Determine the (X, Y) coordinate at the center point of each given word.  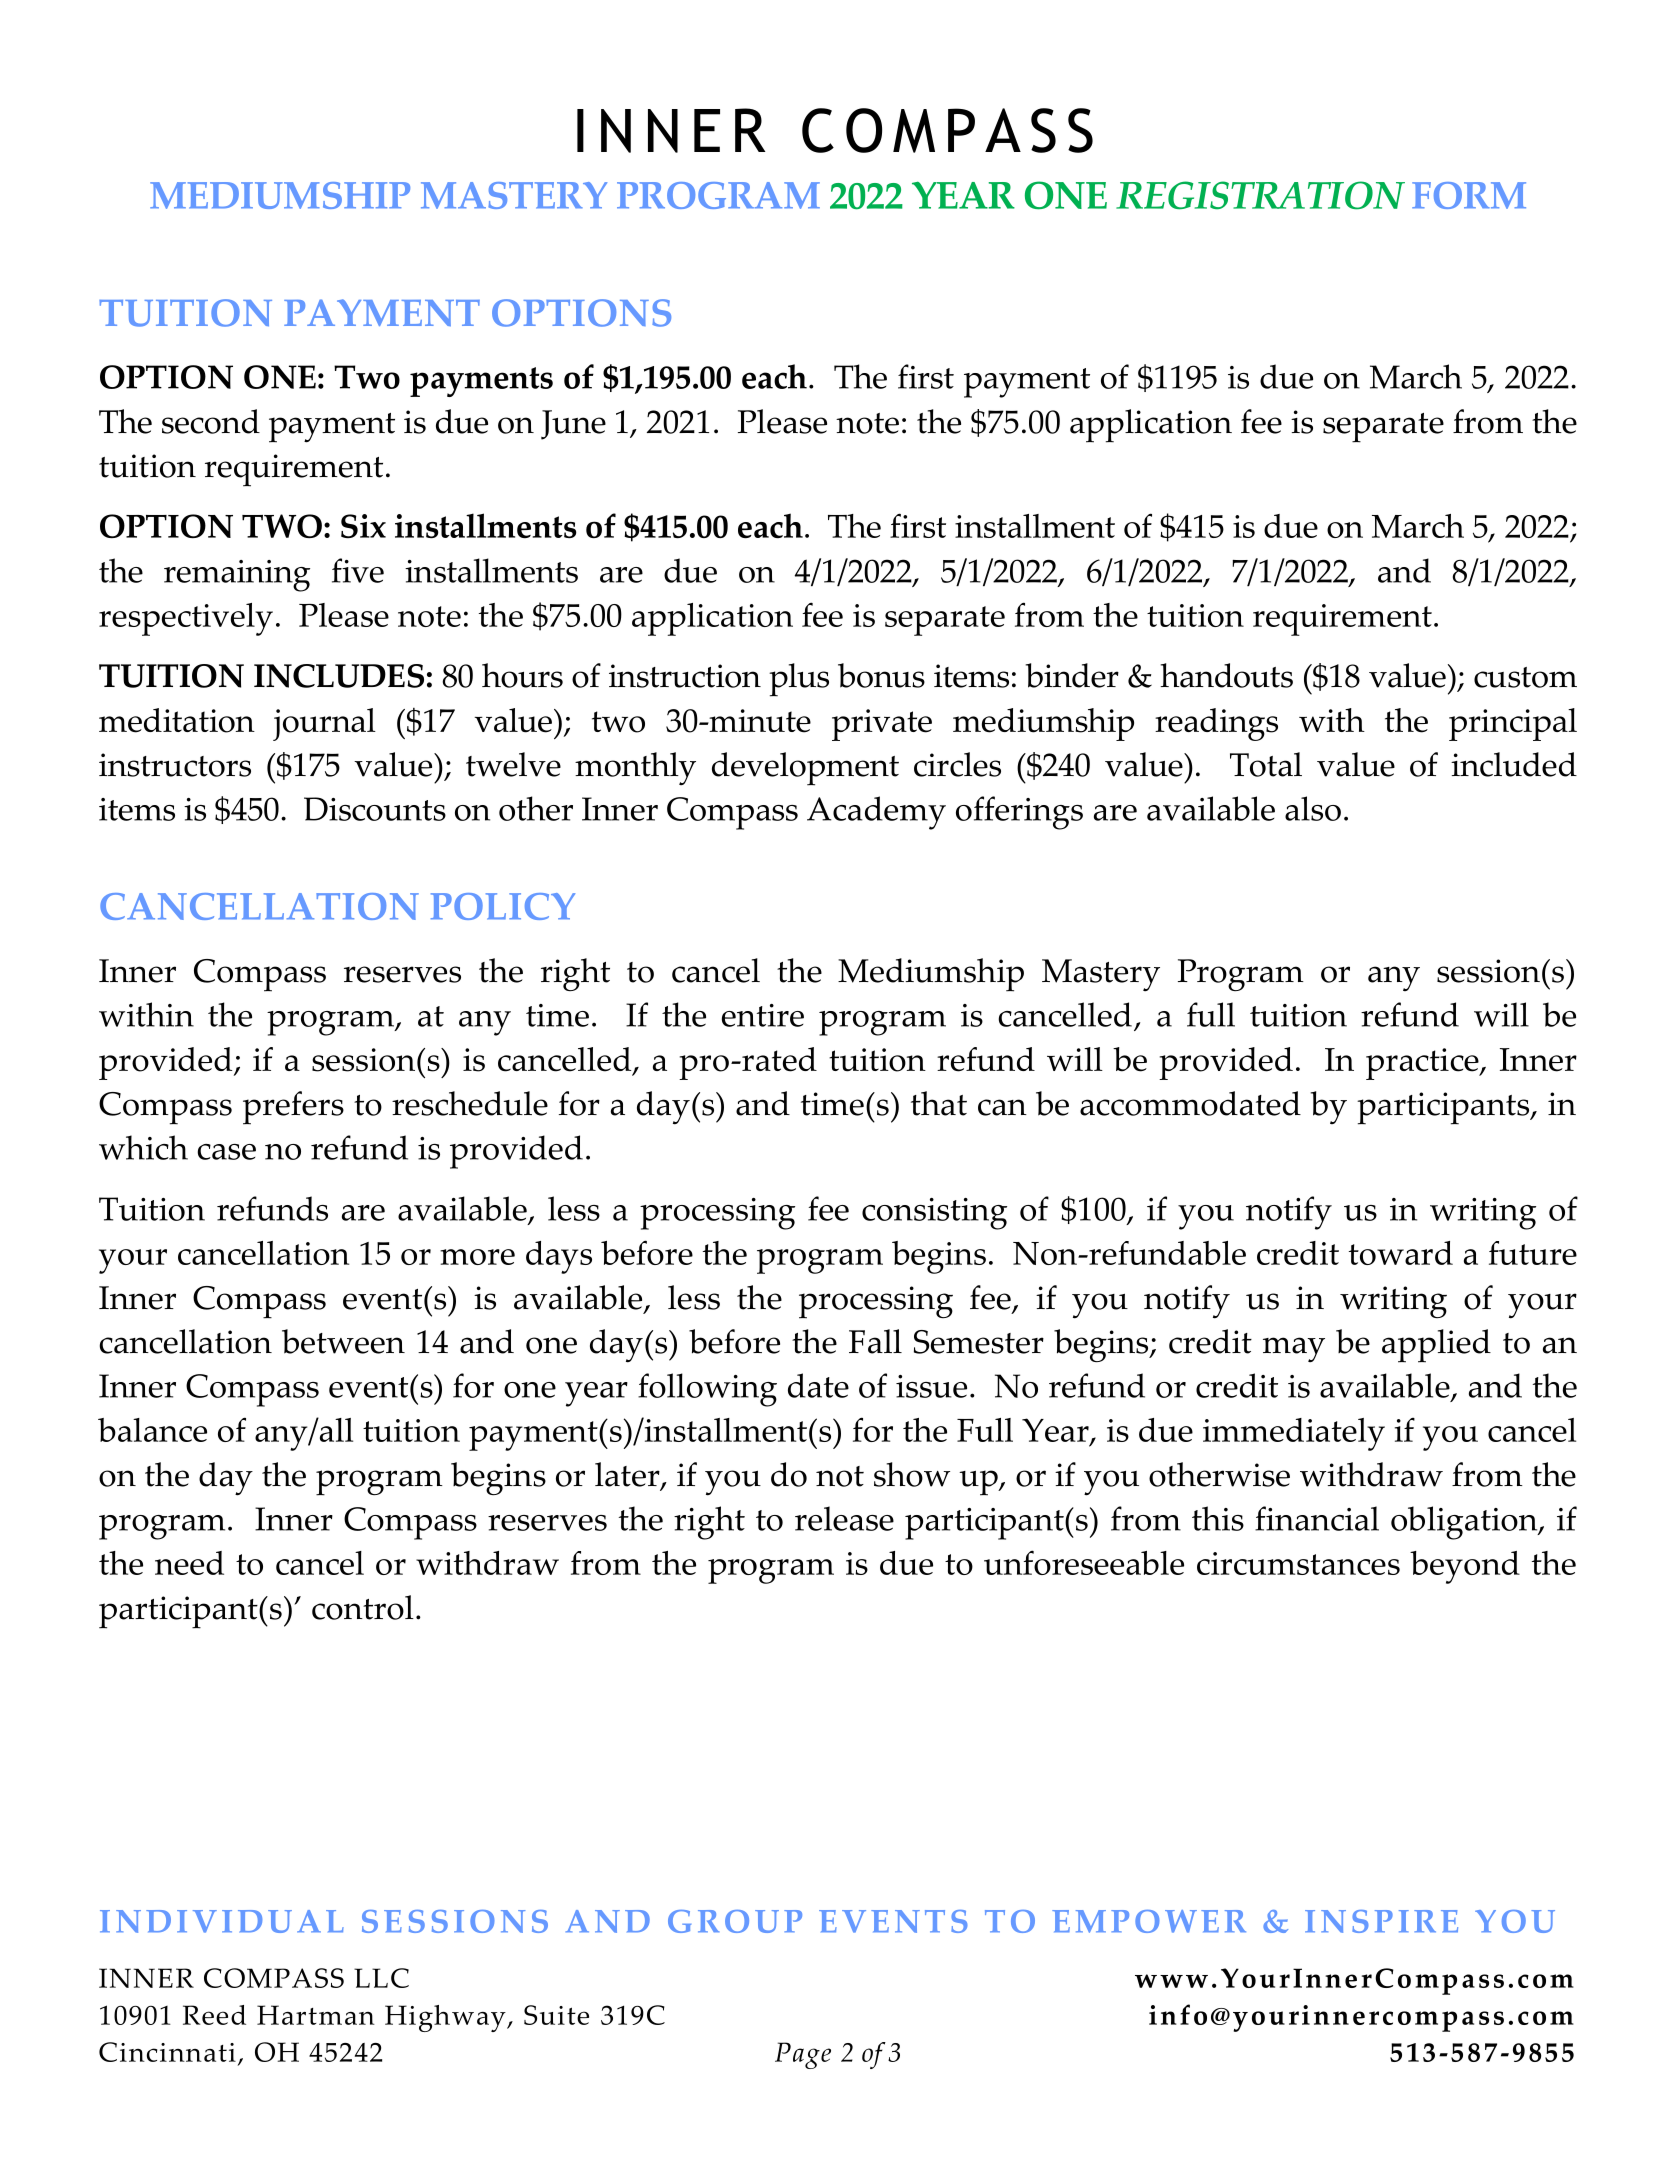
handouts (1226, 675)
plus (799, 680)
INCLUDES (339, 676)
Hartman (316, 2015)
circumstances (1298, 1563)
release (844, 1518)
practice (1423, 1064)
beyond (1465, 1567)
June (573, 425)
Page (803, 2055)
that (939, 1103)
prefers (293, 1108)
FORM (1469, 195)
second (211, 421)
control (363, 1607)
